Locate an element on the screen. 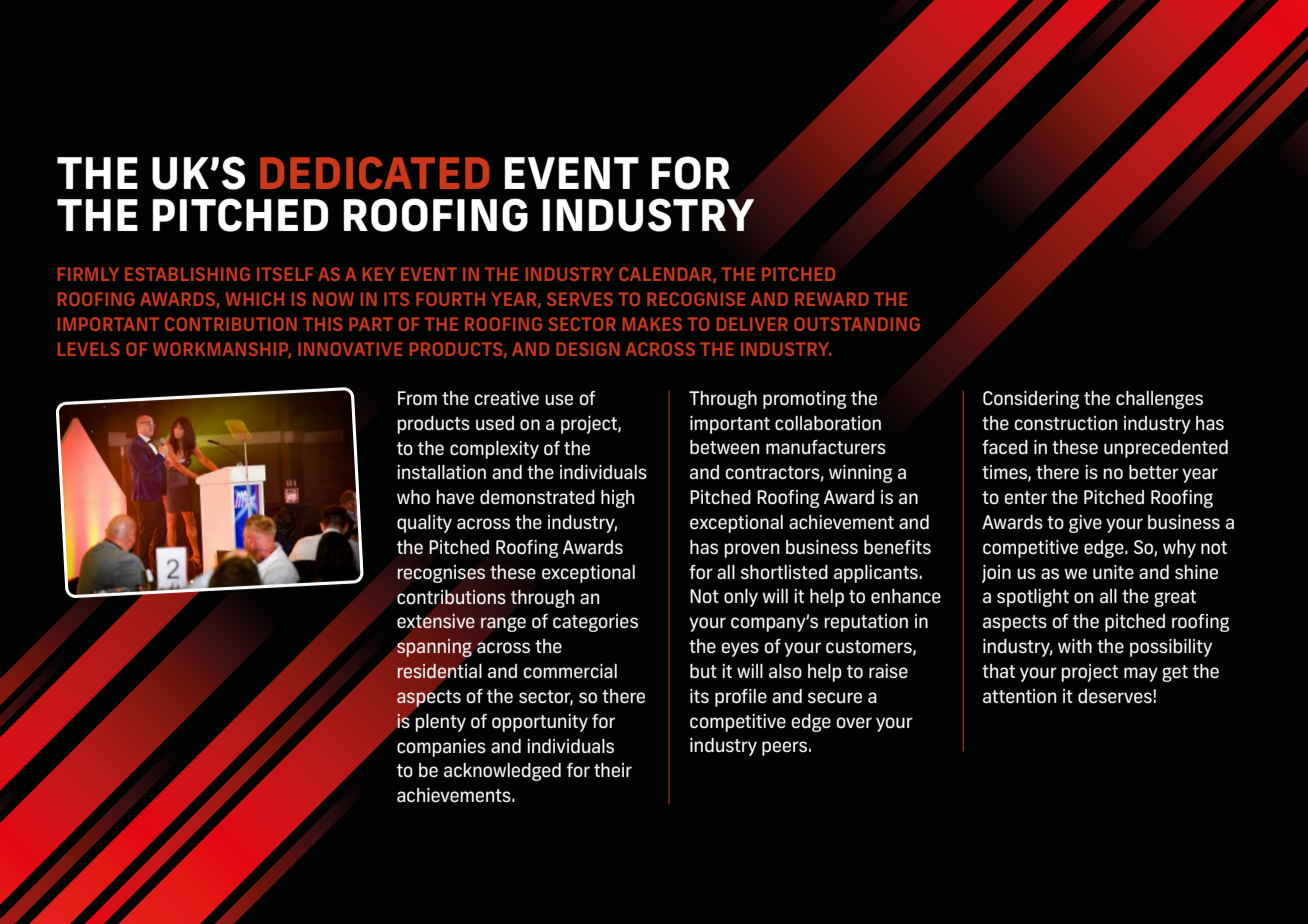  KEY is located at coordinates (379, 274).
